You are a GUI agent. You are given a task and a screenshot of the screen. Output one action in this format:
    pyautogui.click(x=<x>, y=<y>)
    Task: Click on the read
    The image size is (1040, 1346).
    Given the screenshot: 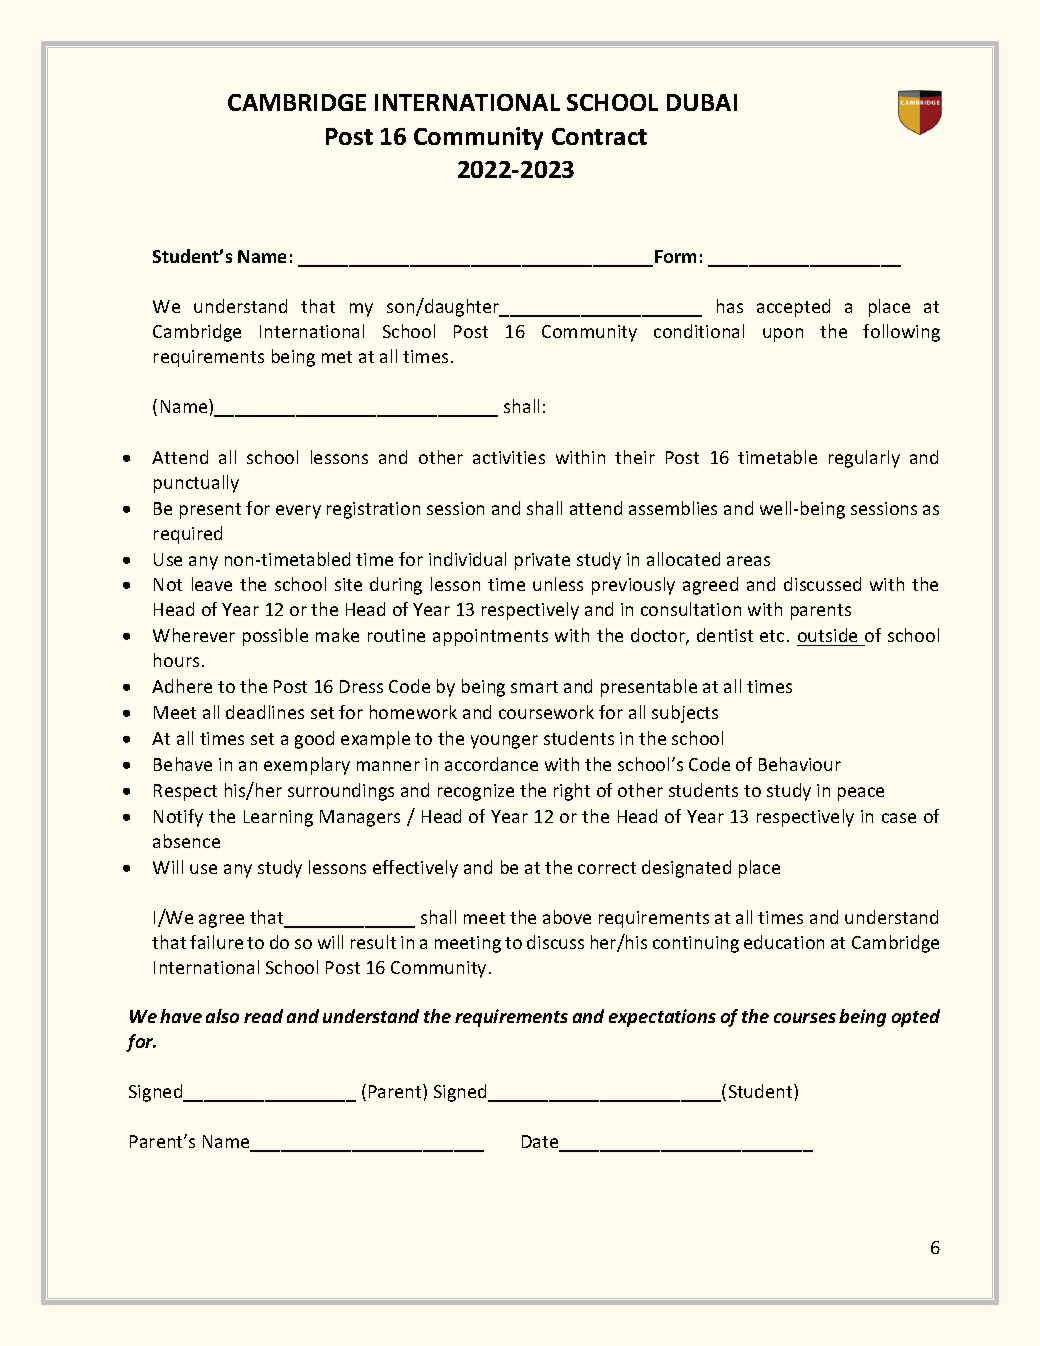 What is the action you would take?
    pyautogui.click(x=263, y=1016)
